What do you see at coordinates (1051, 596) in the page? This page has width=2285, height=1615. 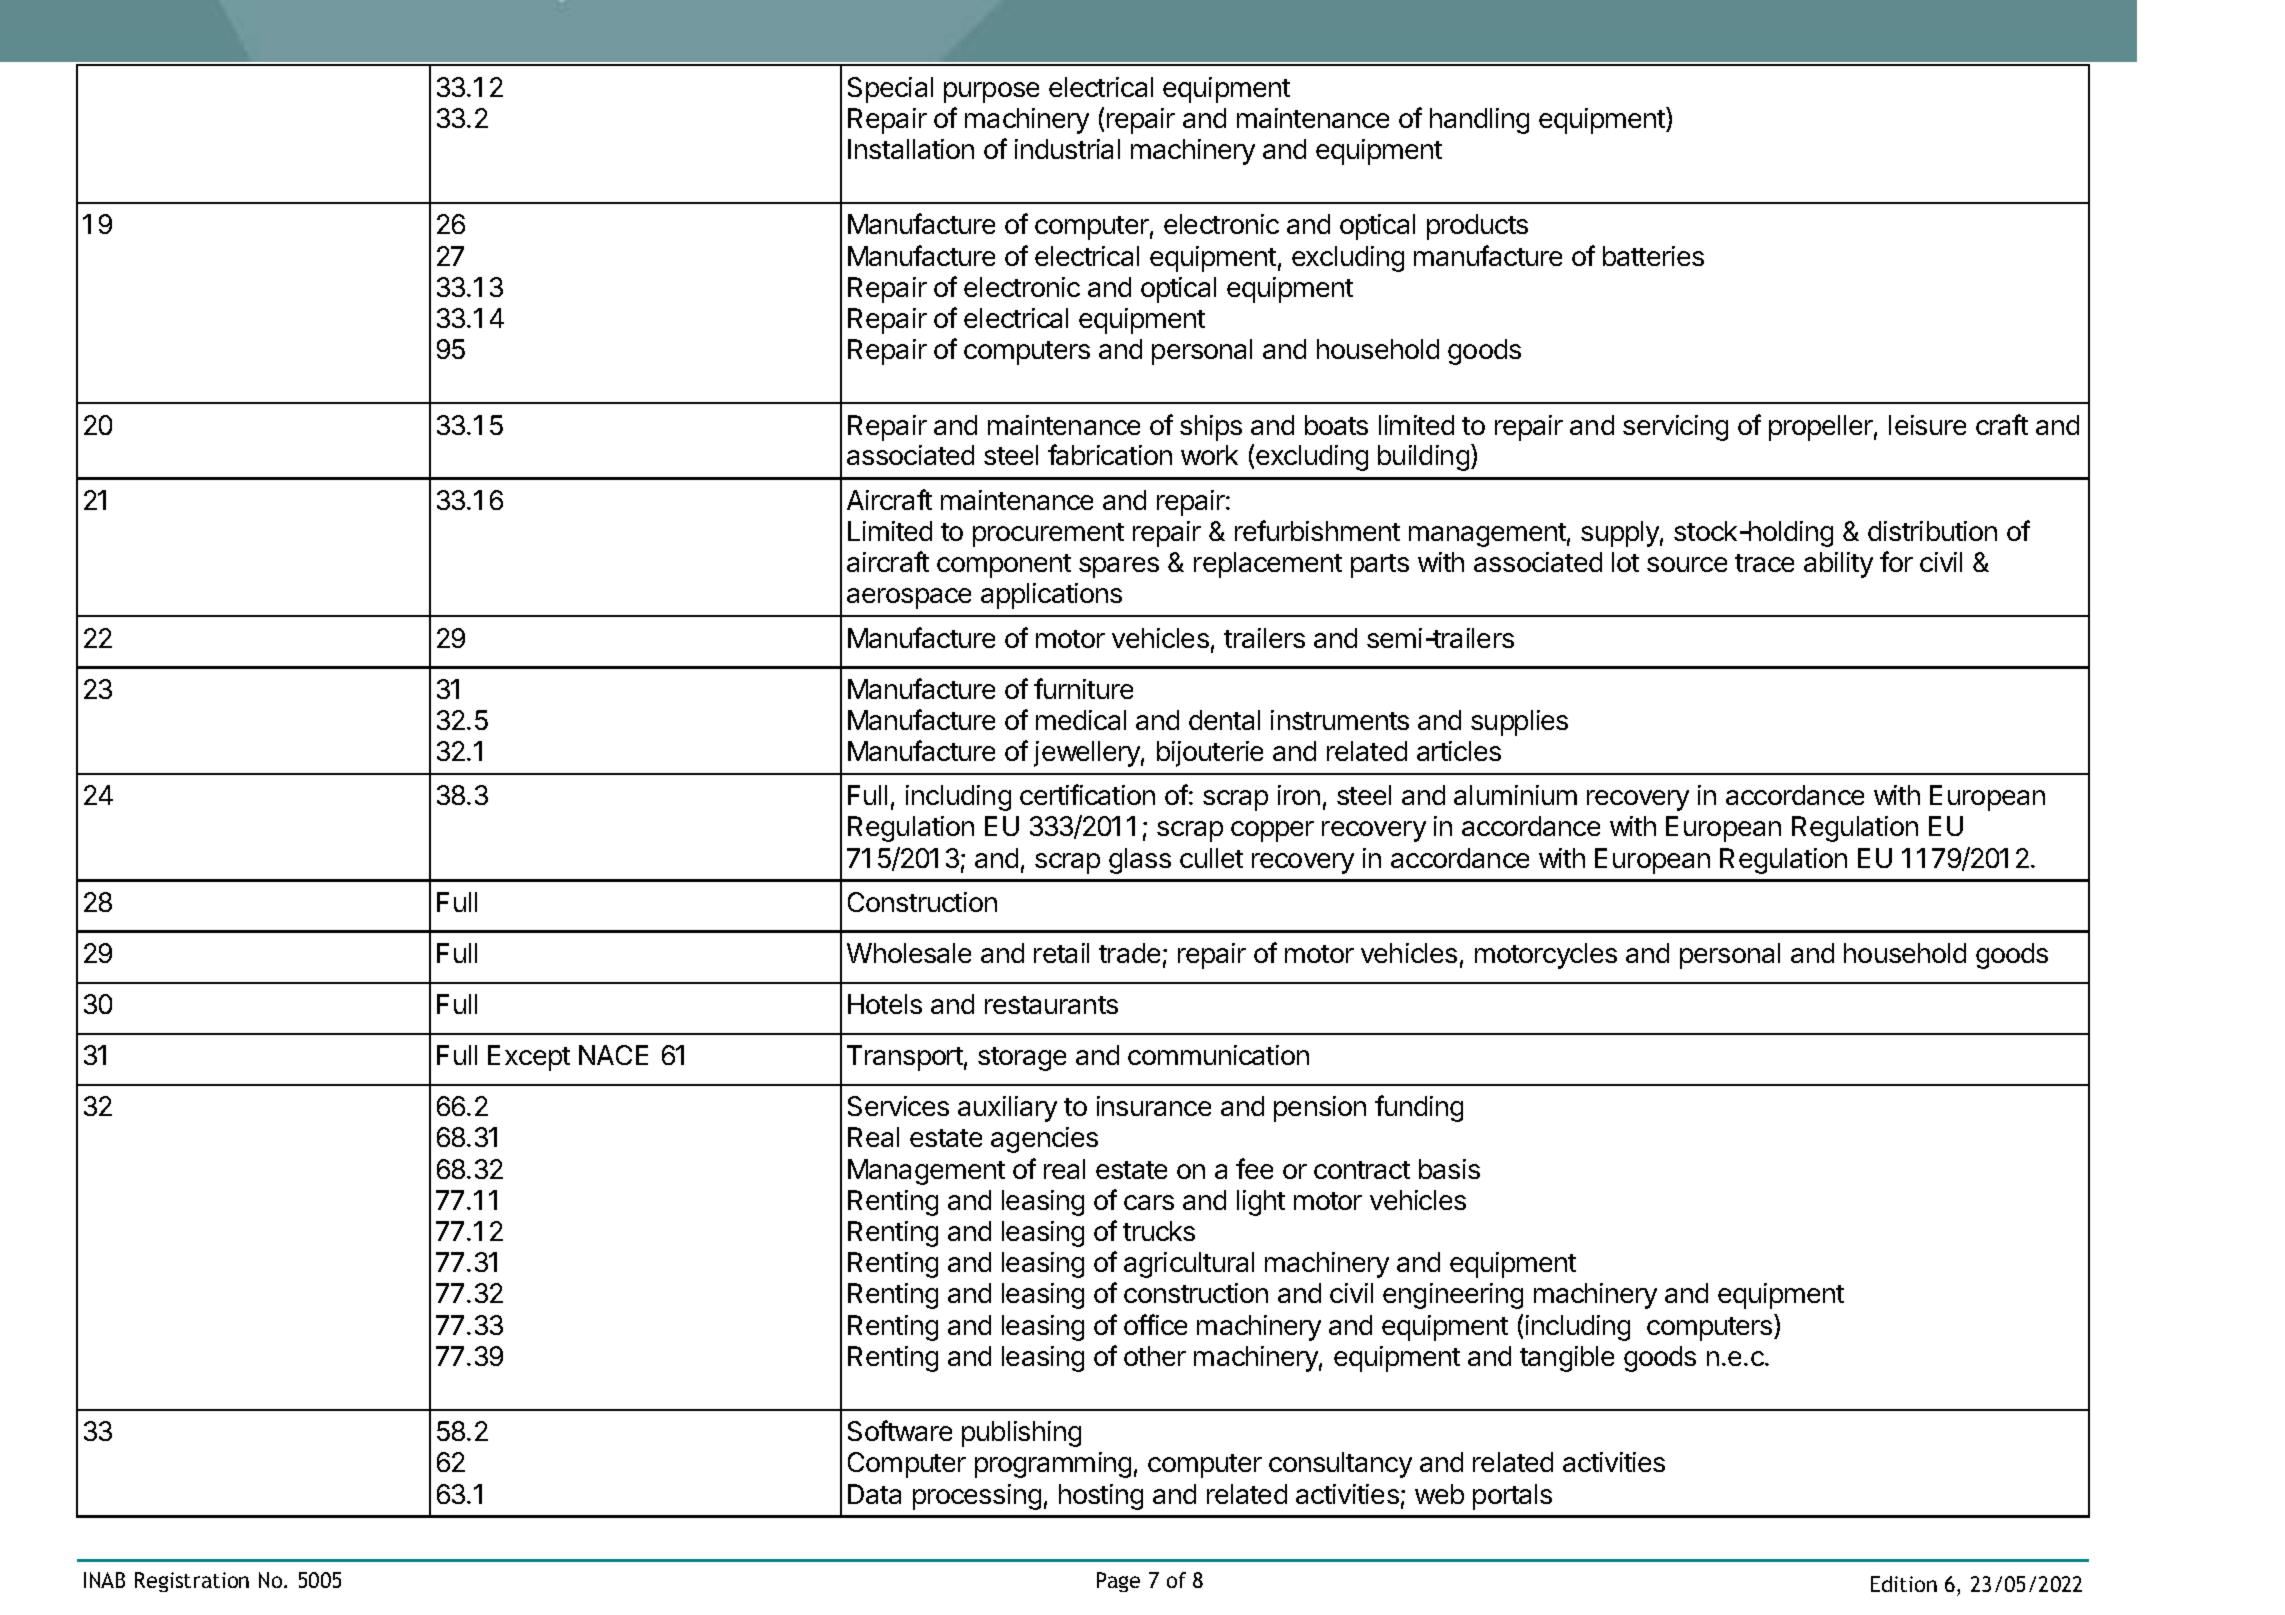 I see `applications` at bounding box center [1051, 596].
